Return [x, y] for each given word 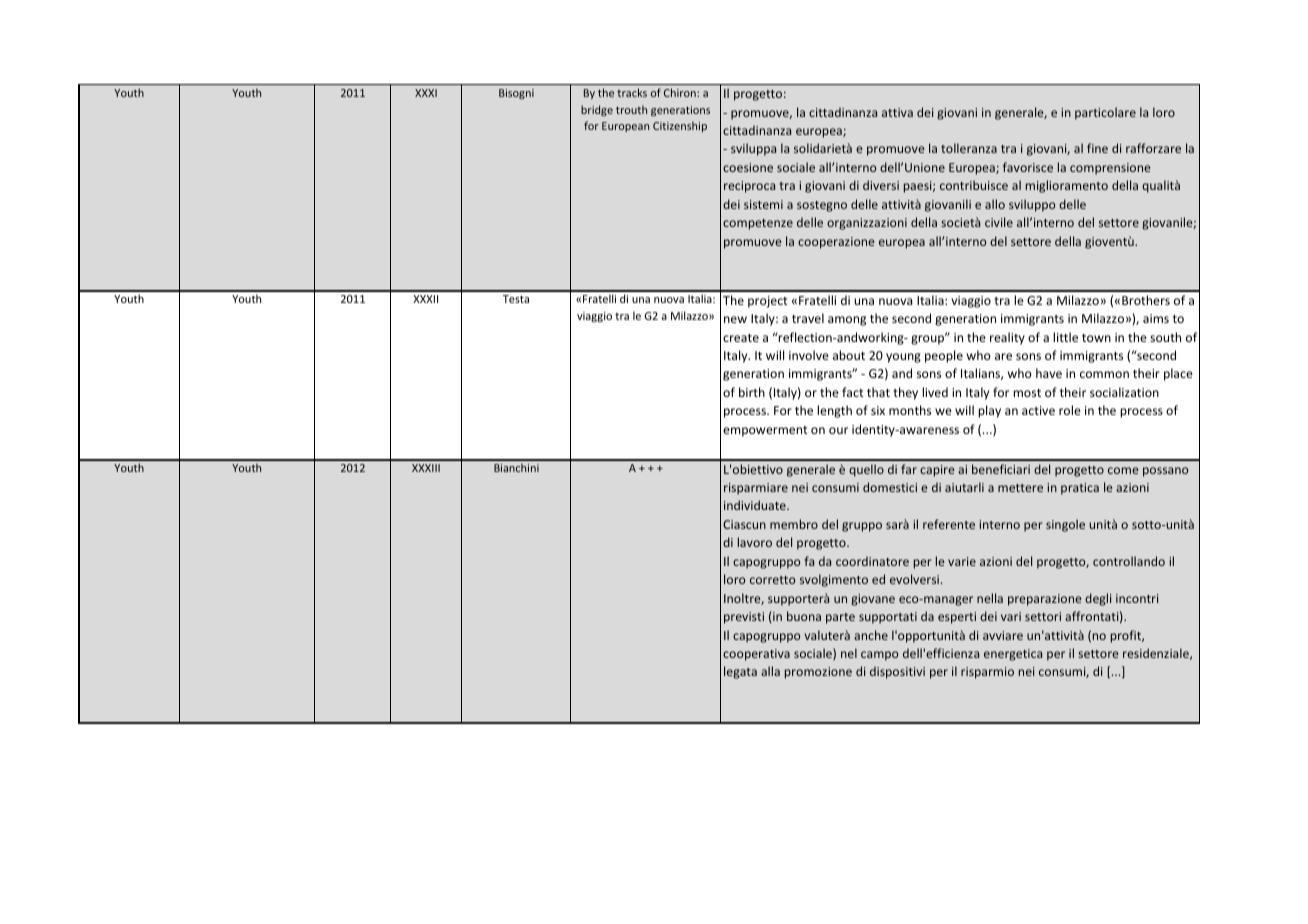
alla [770, 671]
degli [1098, 599]
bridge [597, 110]
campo [879, 656]
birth [752, 392]
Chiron [681, 92]
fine [1097, 148]
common [1104, 374]
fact [853, 392]
